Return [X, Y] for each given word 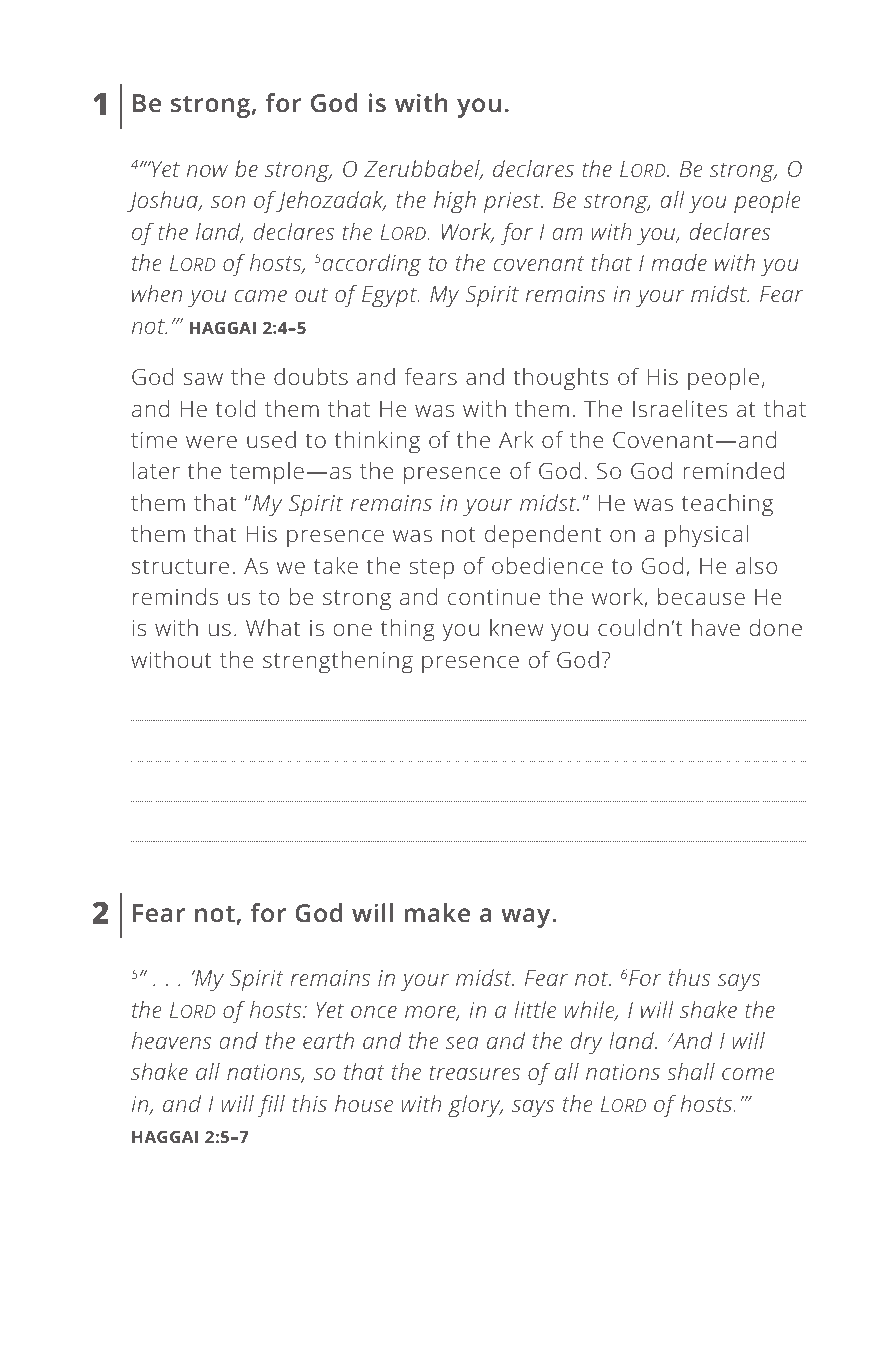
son [228, 202]
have [716, 627]
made [679, 262]
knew [516, 627]
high [455, 202]
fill [271, 1106]
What [273, 627]
